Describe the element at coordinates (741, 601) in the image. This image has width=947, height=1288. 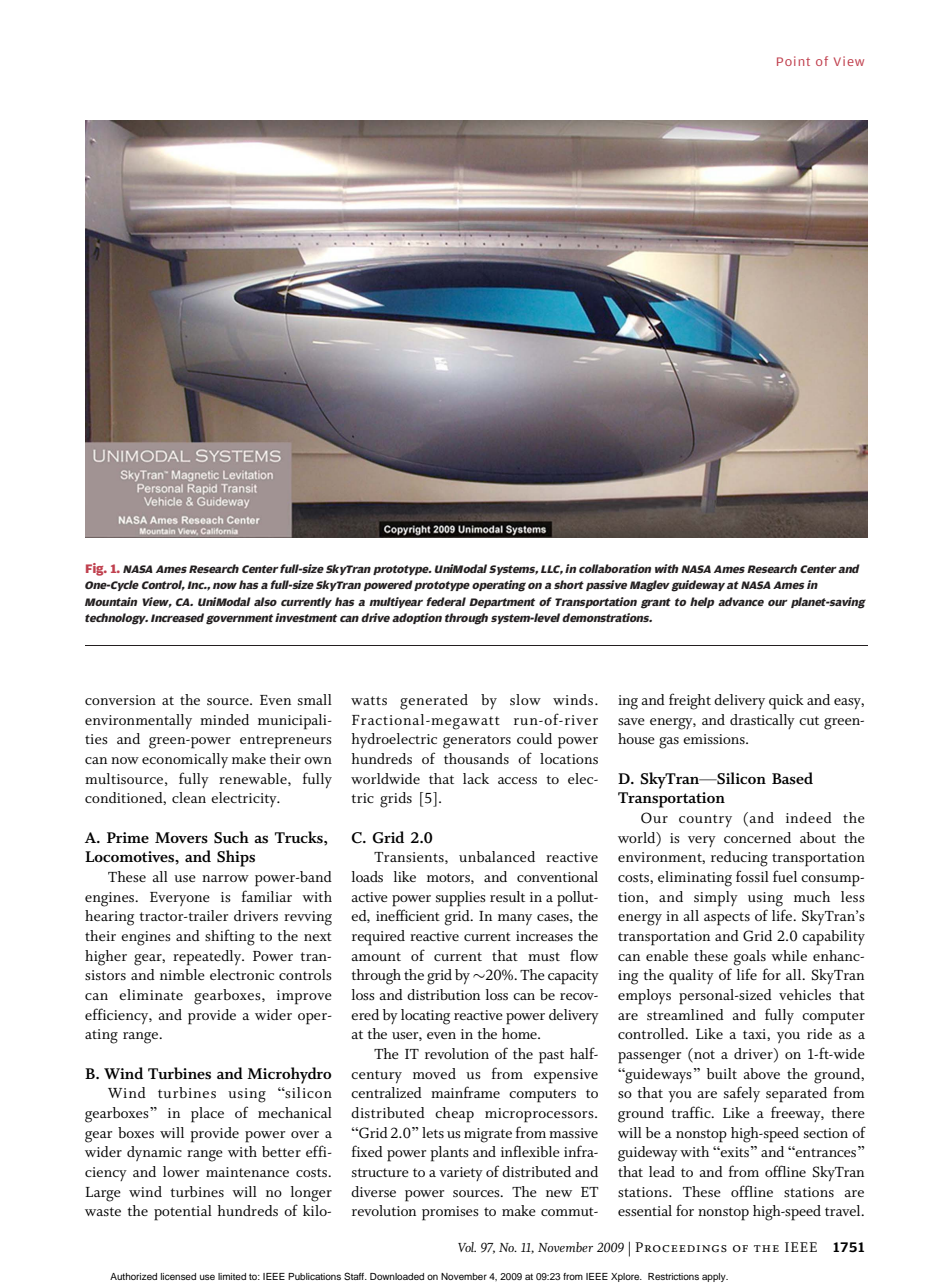
I see `advance` at that location.
